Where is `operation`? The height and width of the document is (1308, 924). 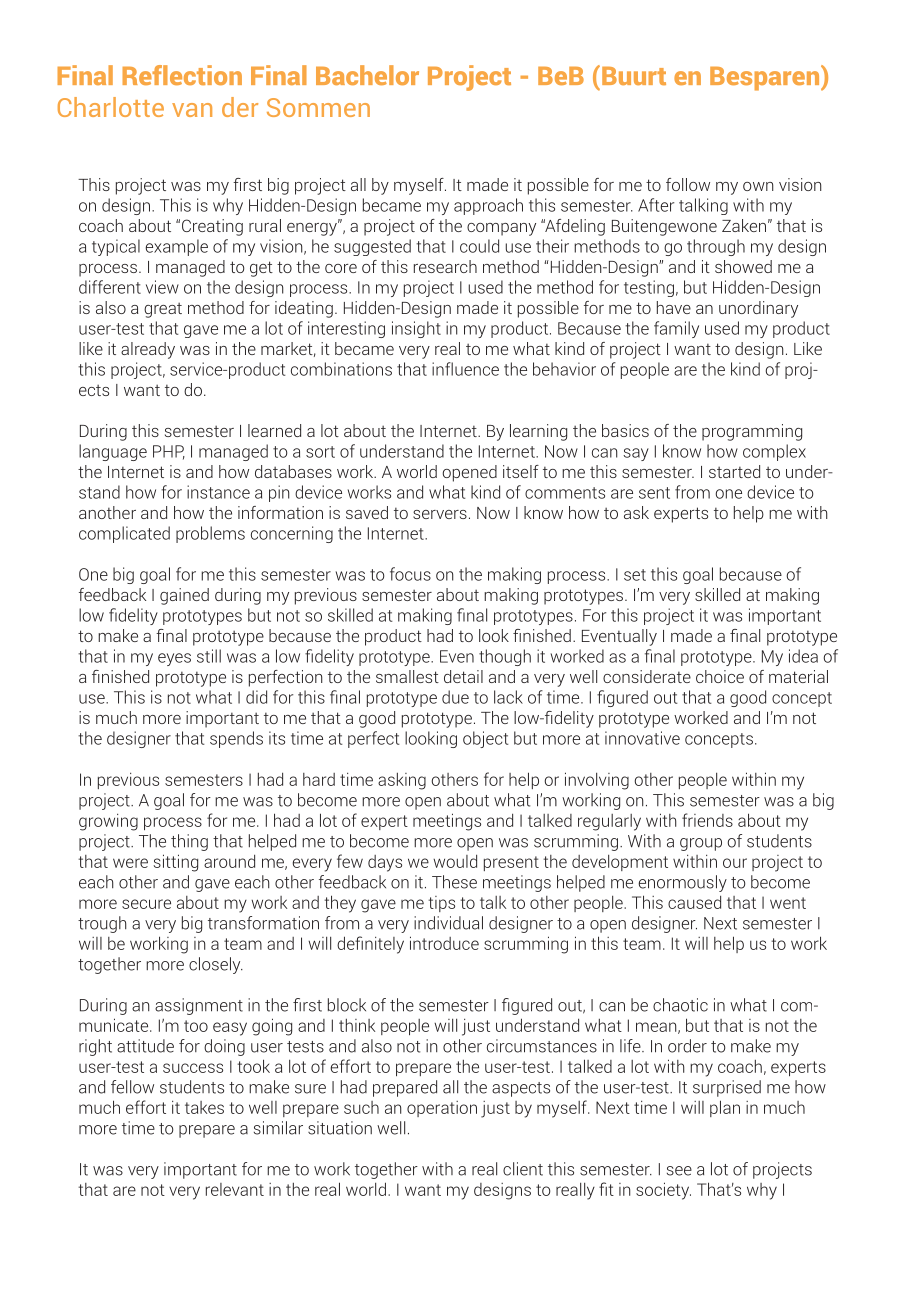
operation is located at coordinates (442, 1109).
